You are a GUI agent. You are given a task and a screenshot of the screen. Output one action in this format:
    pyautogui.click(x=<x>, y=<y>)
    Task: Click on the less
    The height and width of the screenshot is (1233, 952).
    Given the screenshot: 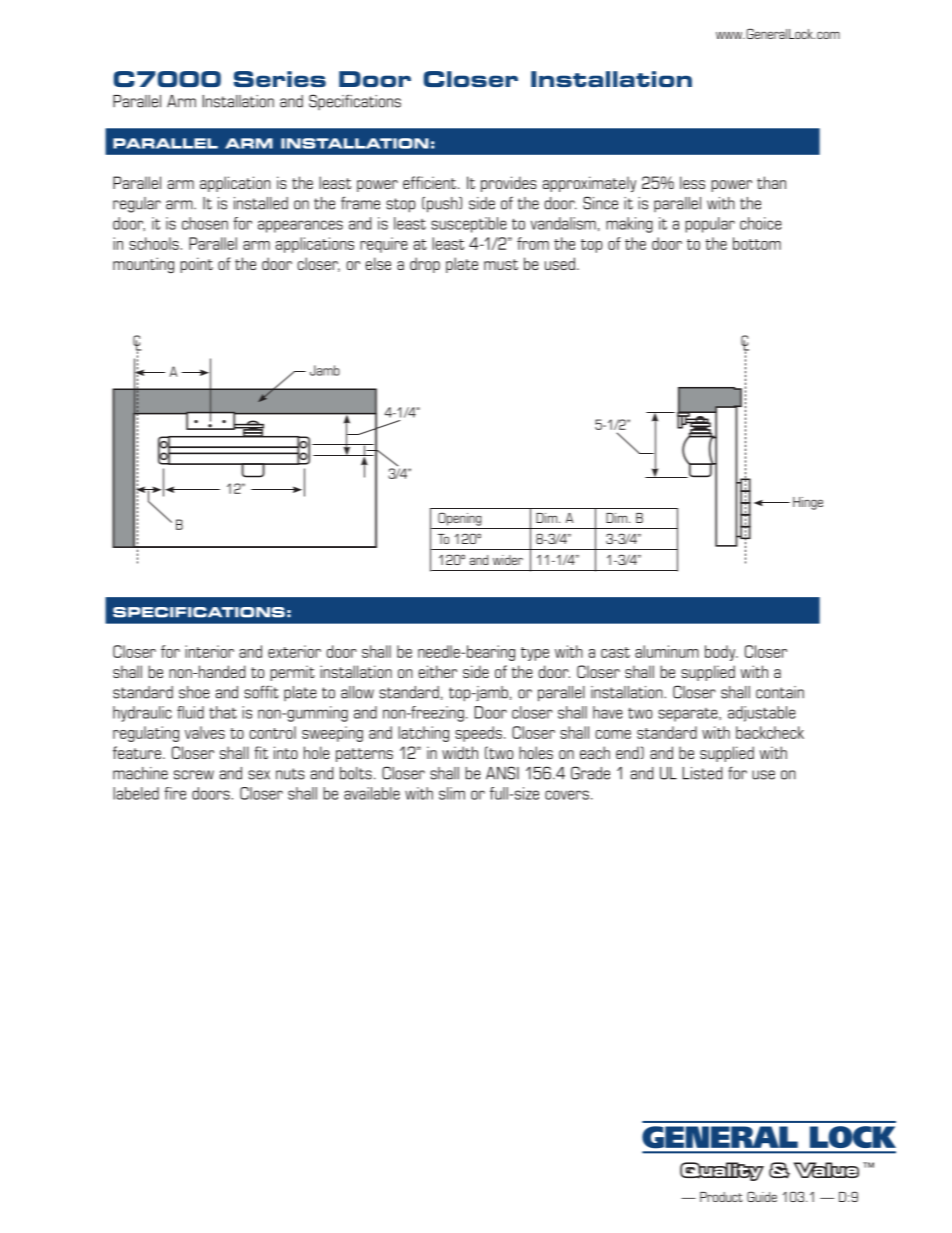 What is the action you would take?
    pyautogui.click(x=692, y=182)
